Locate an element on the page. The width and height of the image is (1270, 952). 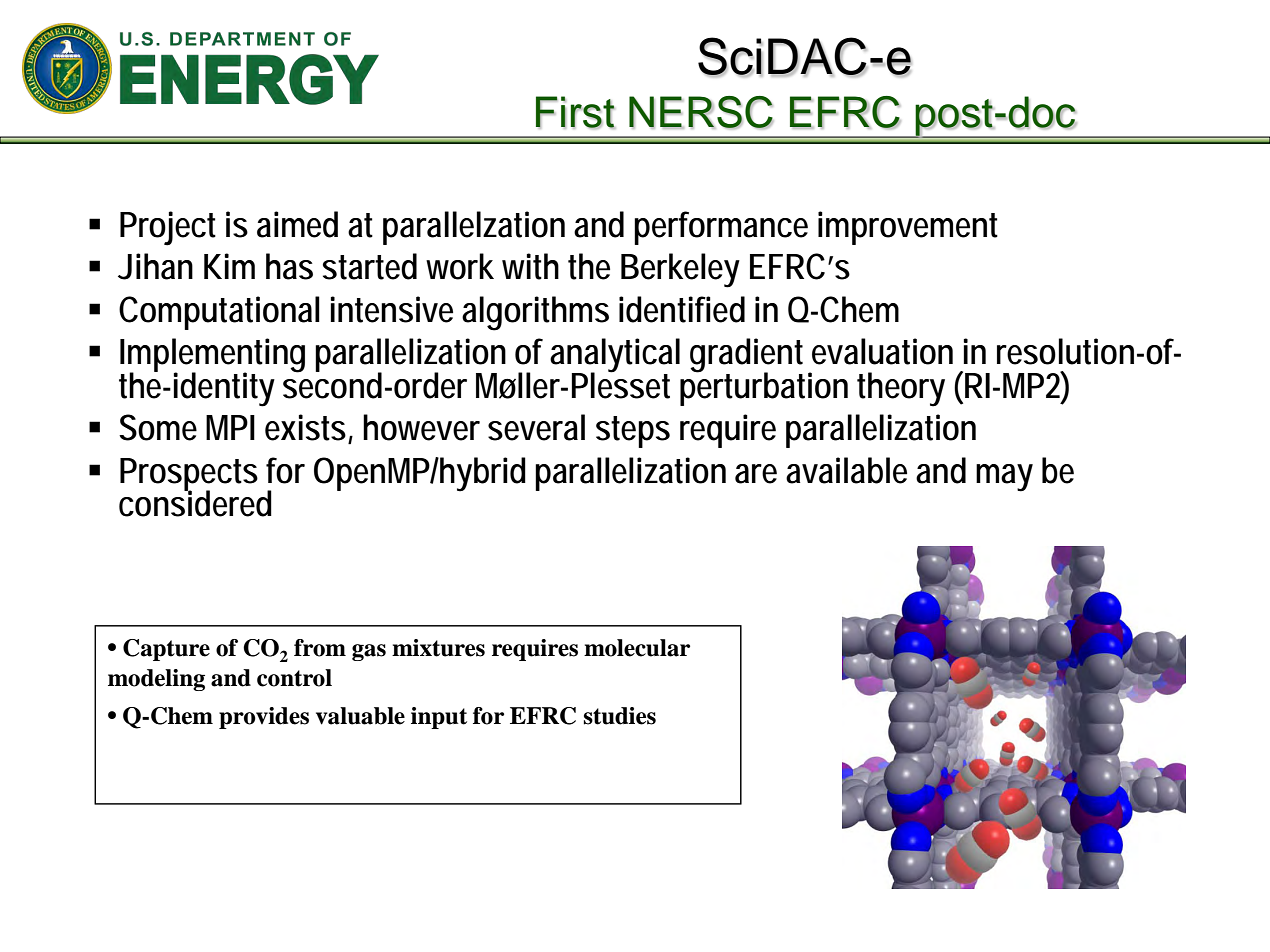
First is located at coordinates (575, 112).
